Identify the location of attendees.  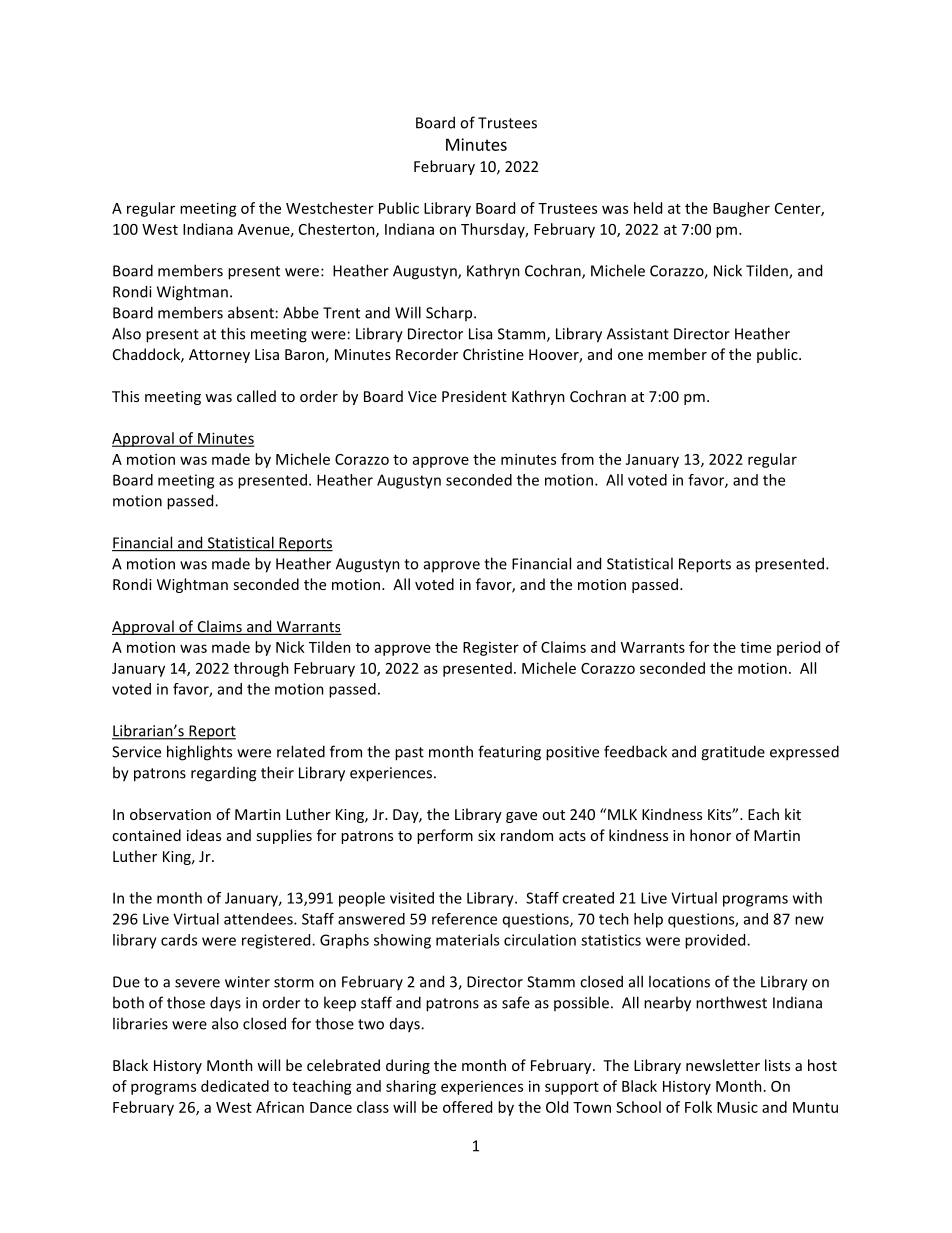
(259, 919).
